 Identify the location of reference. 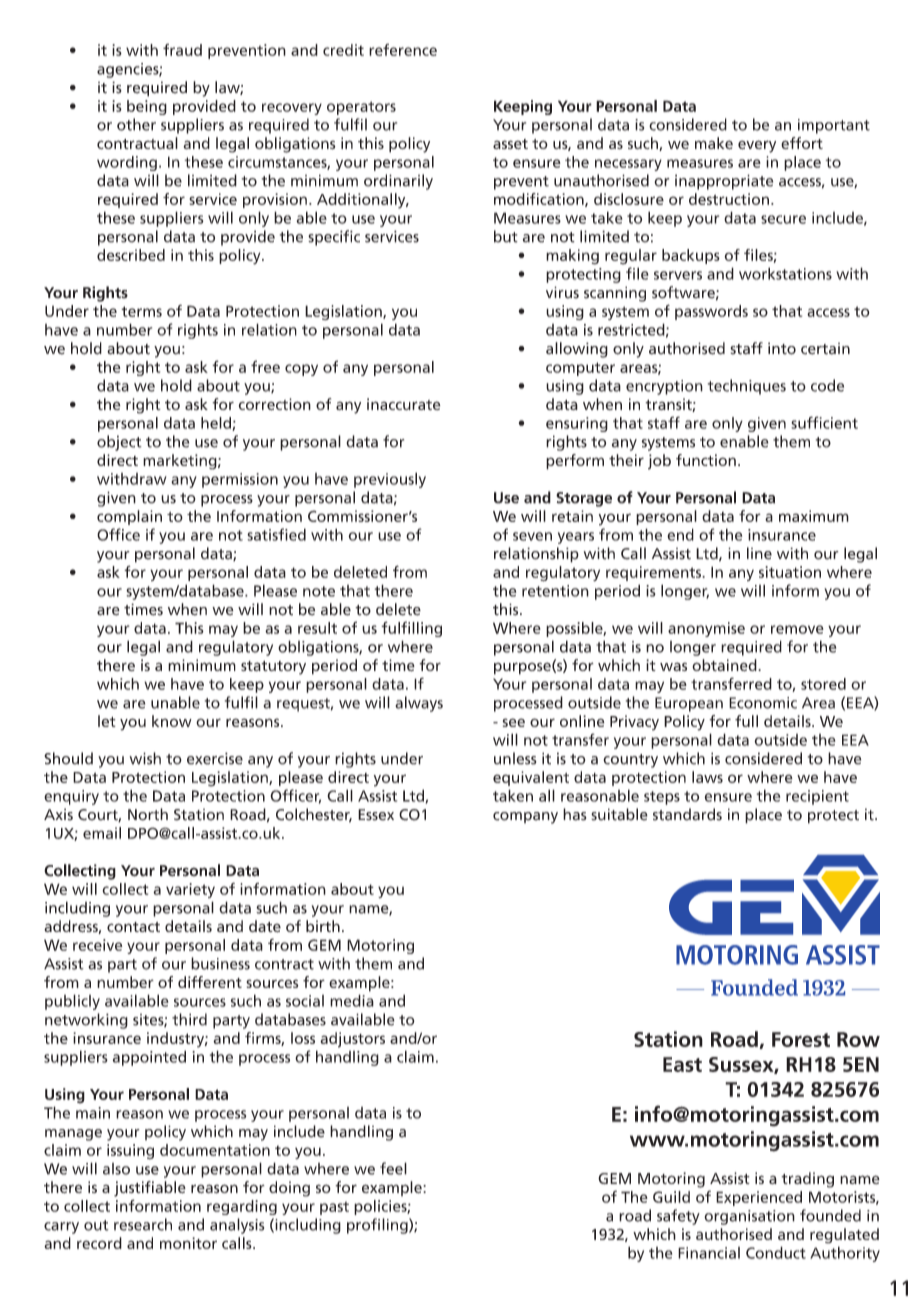
(403, 50).
